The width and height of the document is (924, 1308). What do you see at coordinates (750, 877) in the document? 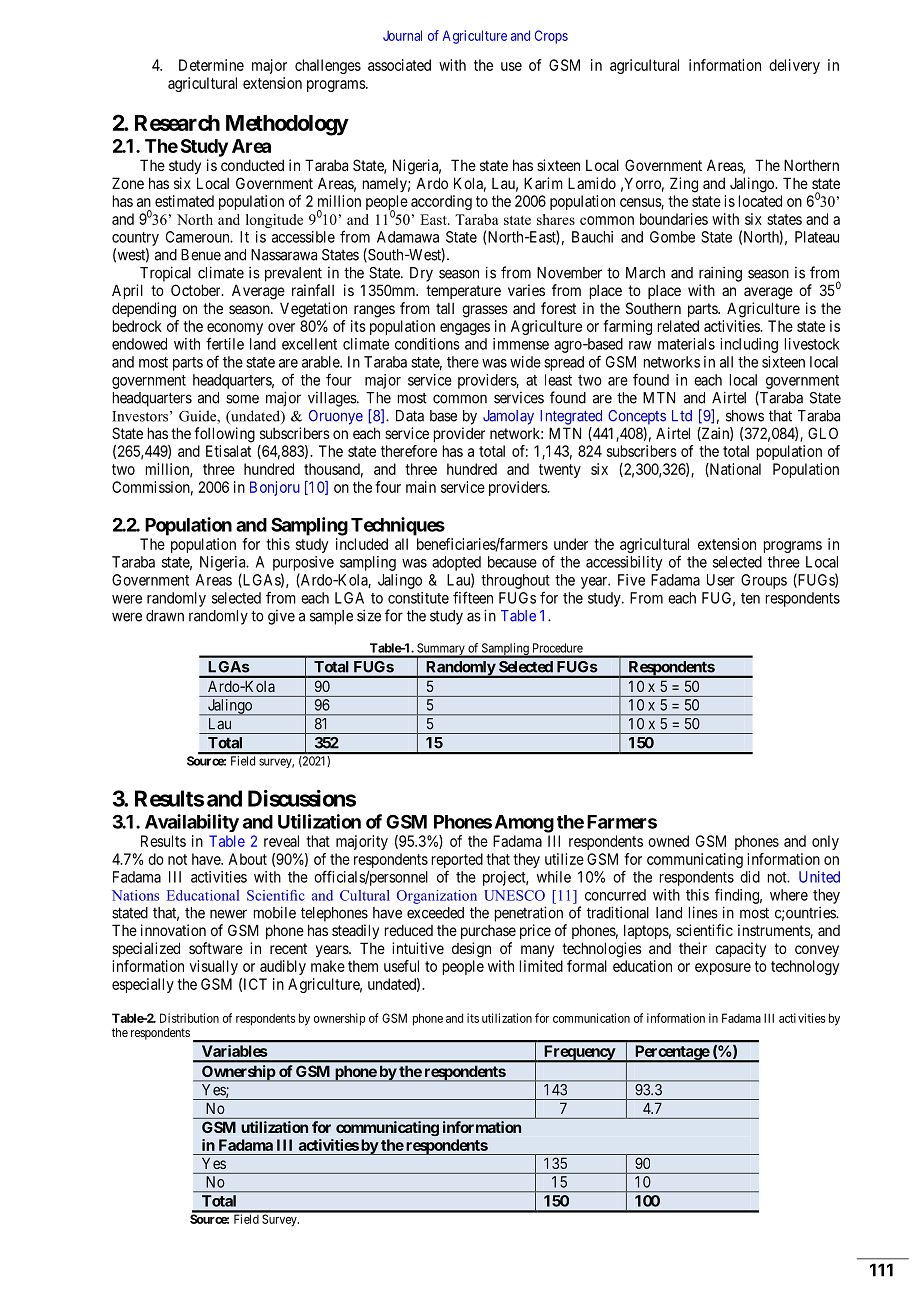
I see `did` at bounding box center [750, 877].
